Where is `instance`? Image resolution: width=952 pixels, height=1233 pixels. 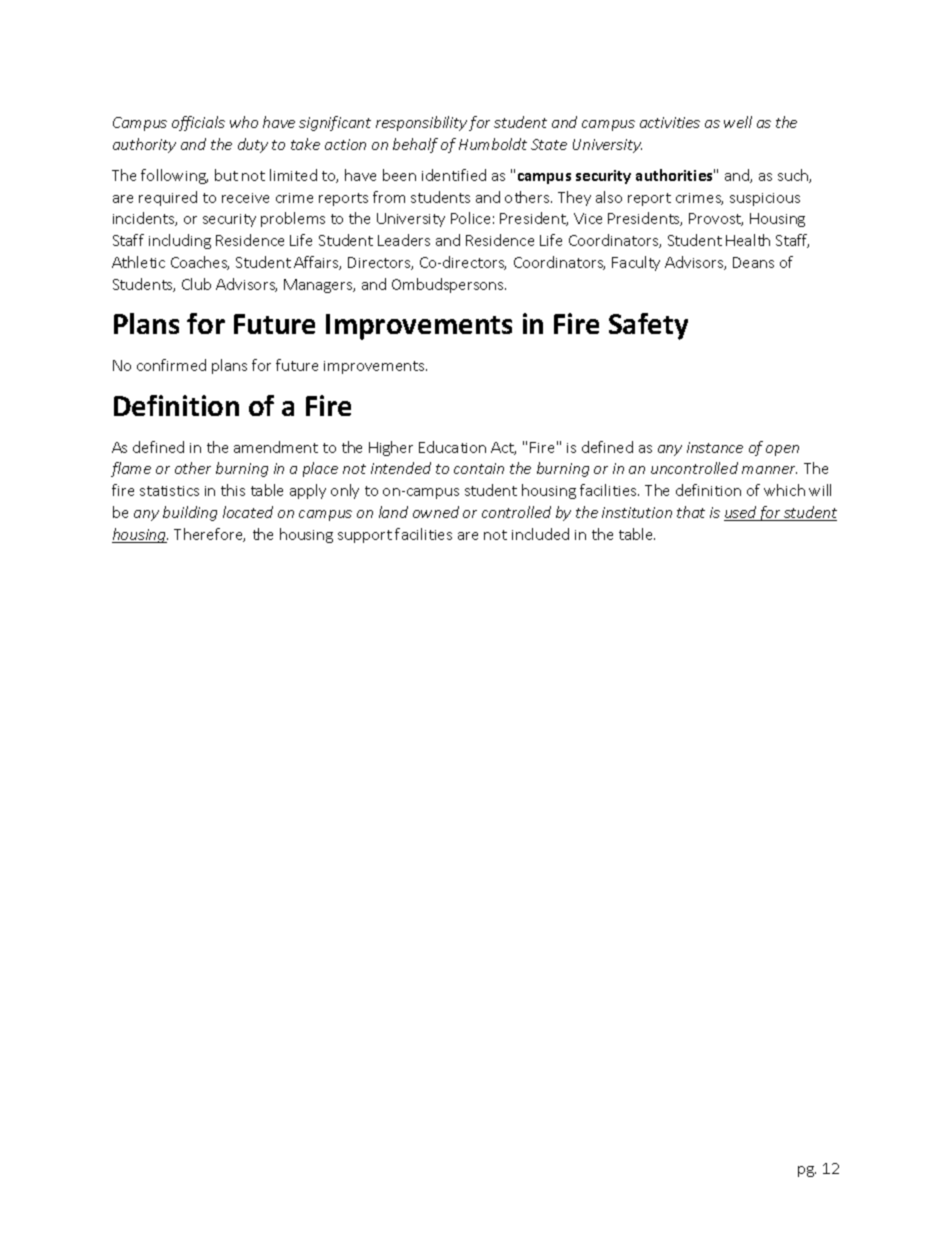
instance is located at coordinates (715, 447).
